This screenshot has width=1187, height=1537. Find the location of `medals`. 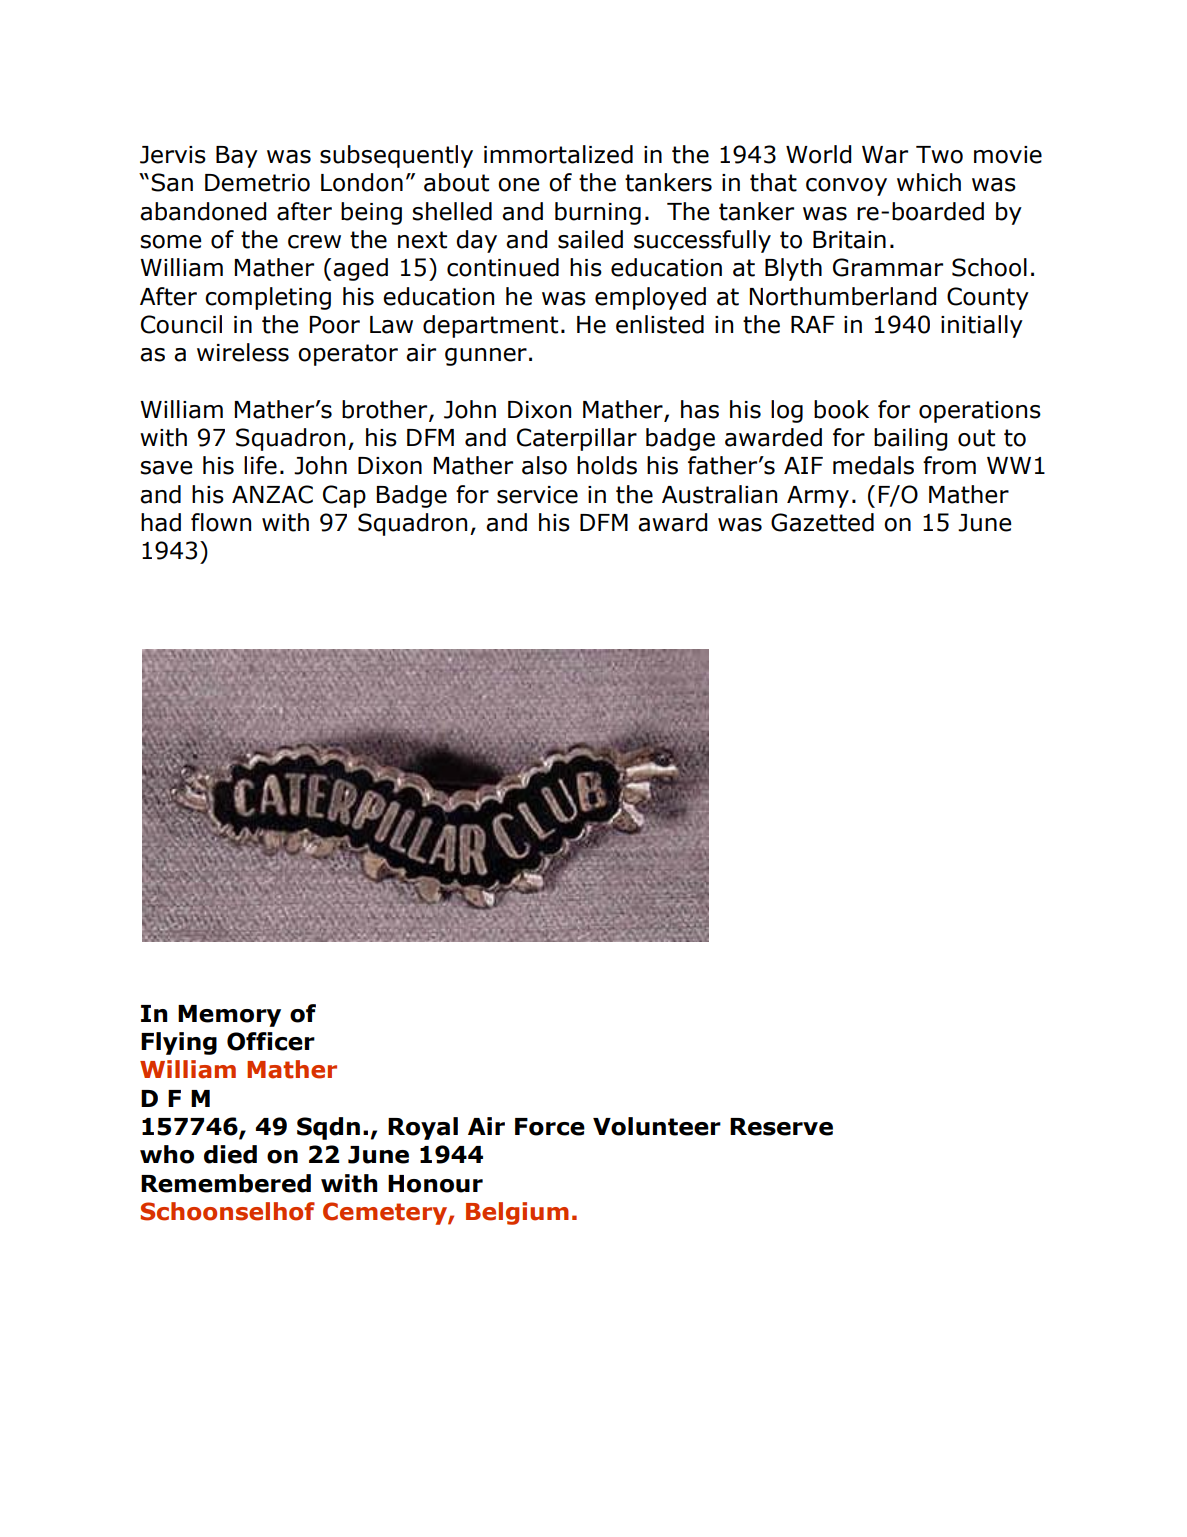

medals is located at coordinates (873, 465).
